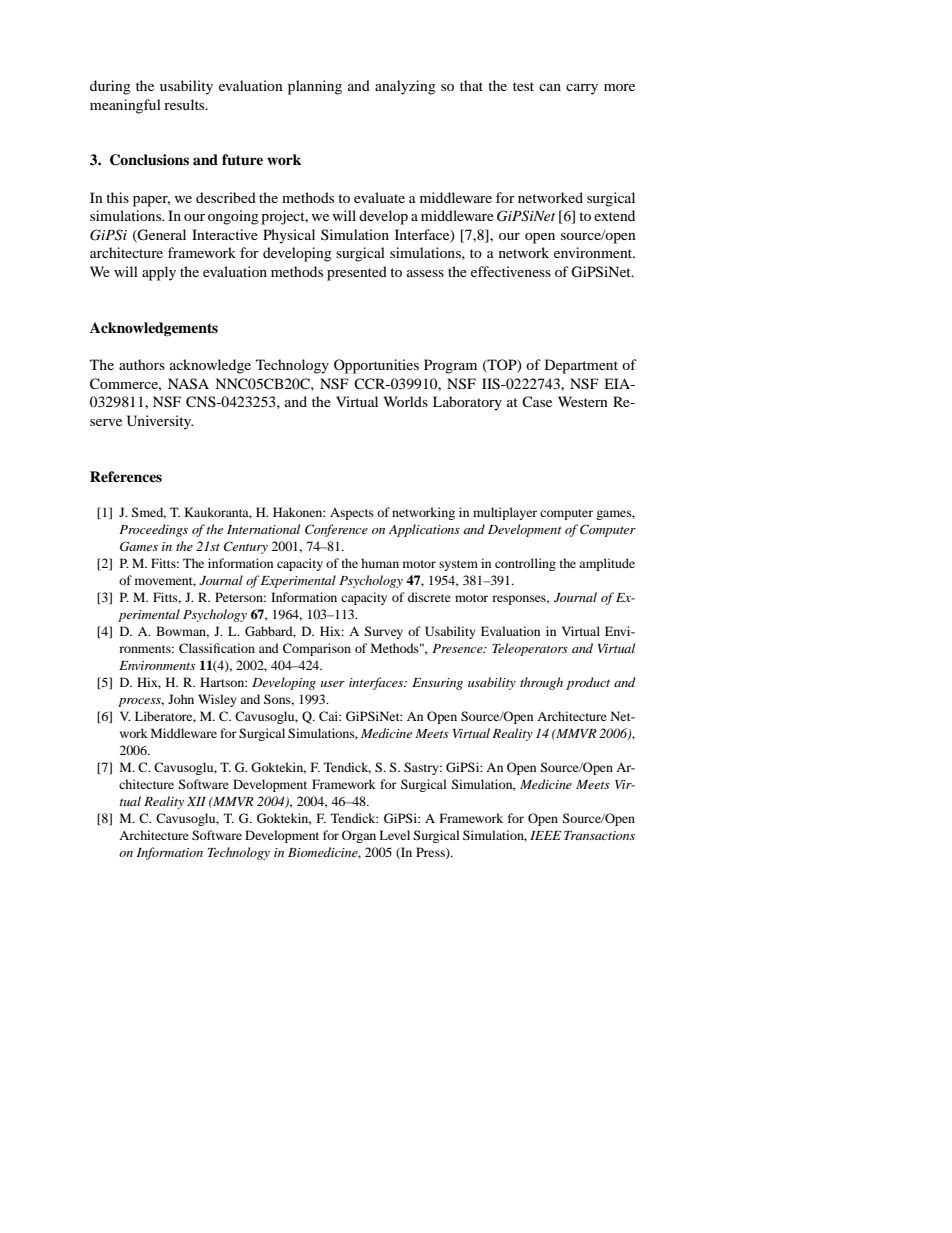 The height and width of the page is (1233, 952). I want to click on results, so click(185, 104).
